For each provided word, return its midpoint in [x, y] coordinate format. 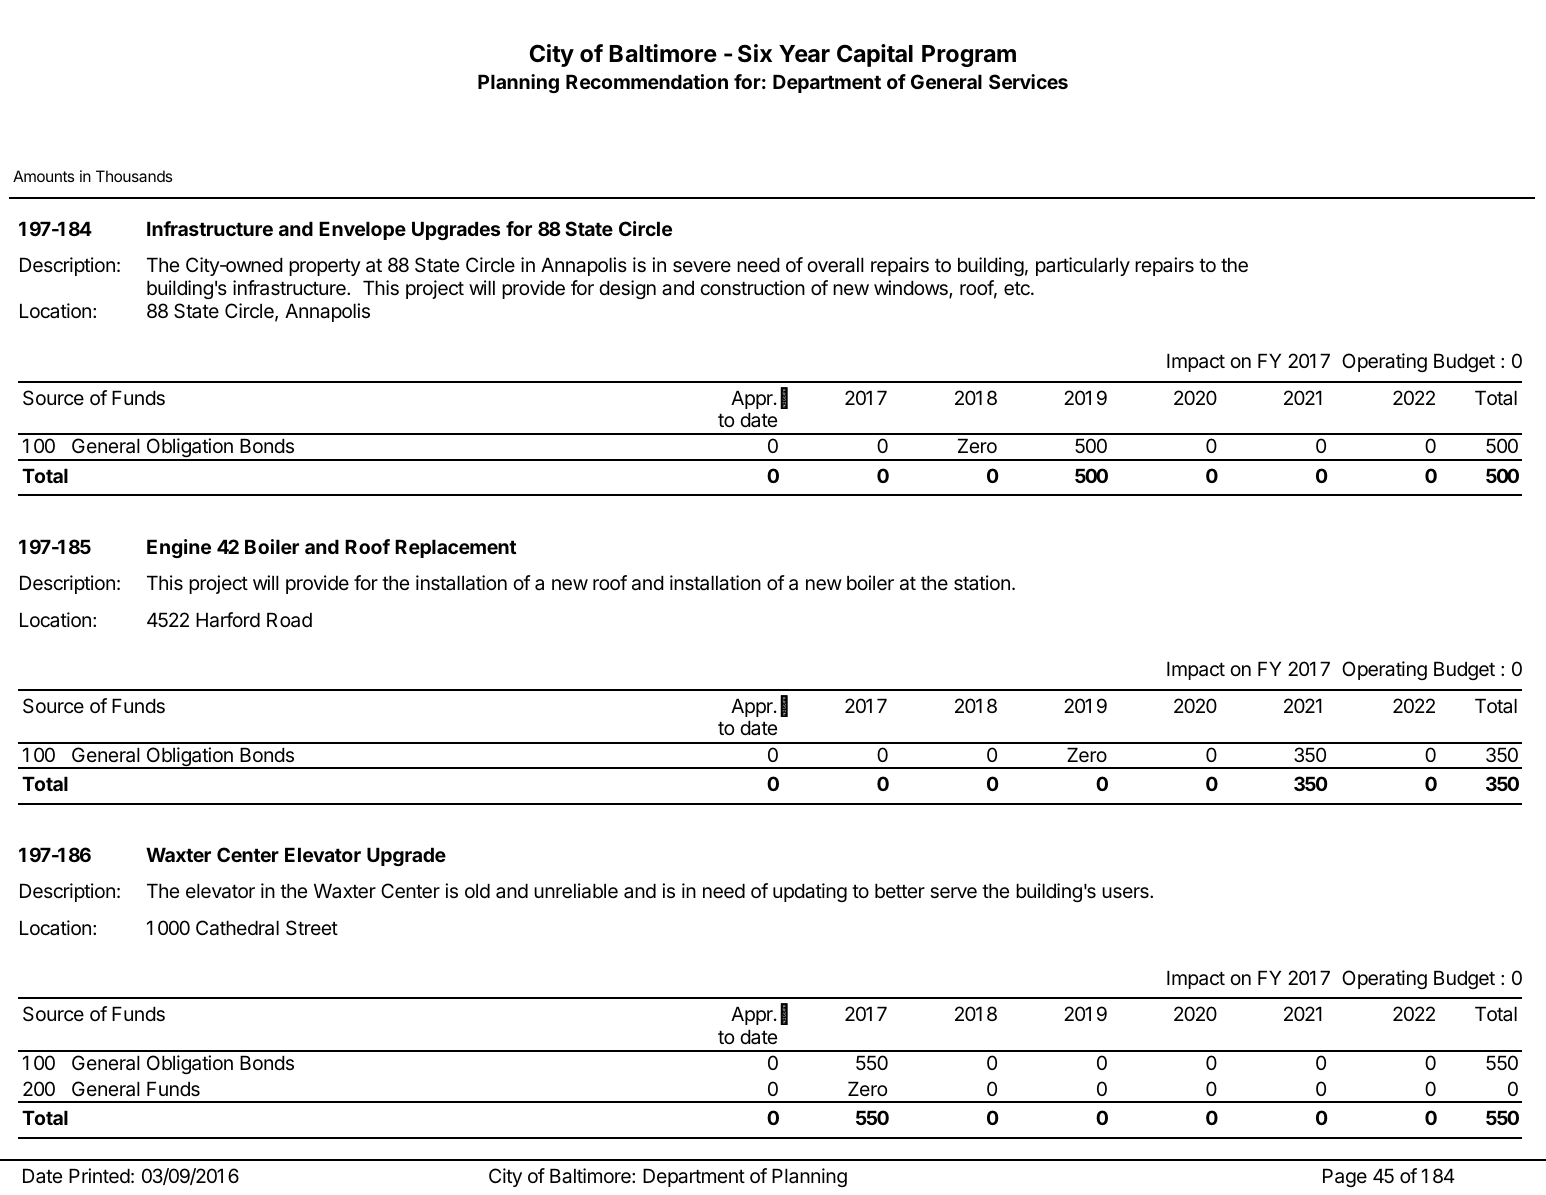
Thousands [134, 176]
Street [312, 928]
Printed [99, 1176]
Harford [228, 620]
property [325, 267]
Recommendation [647, 81]
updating [810, 892]
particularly [1083, 266]
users [1126, 893]
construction [752, 288]
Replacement [456, 548]
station [982, 583]
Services [1028, 81]
